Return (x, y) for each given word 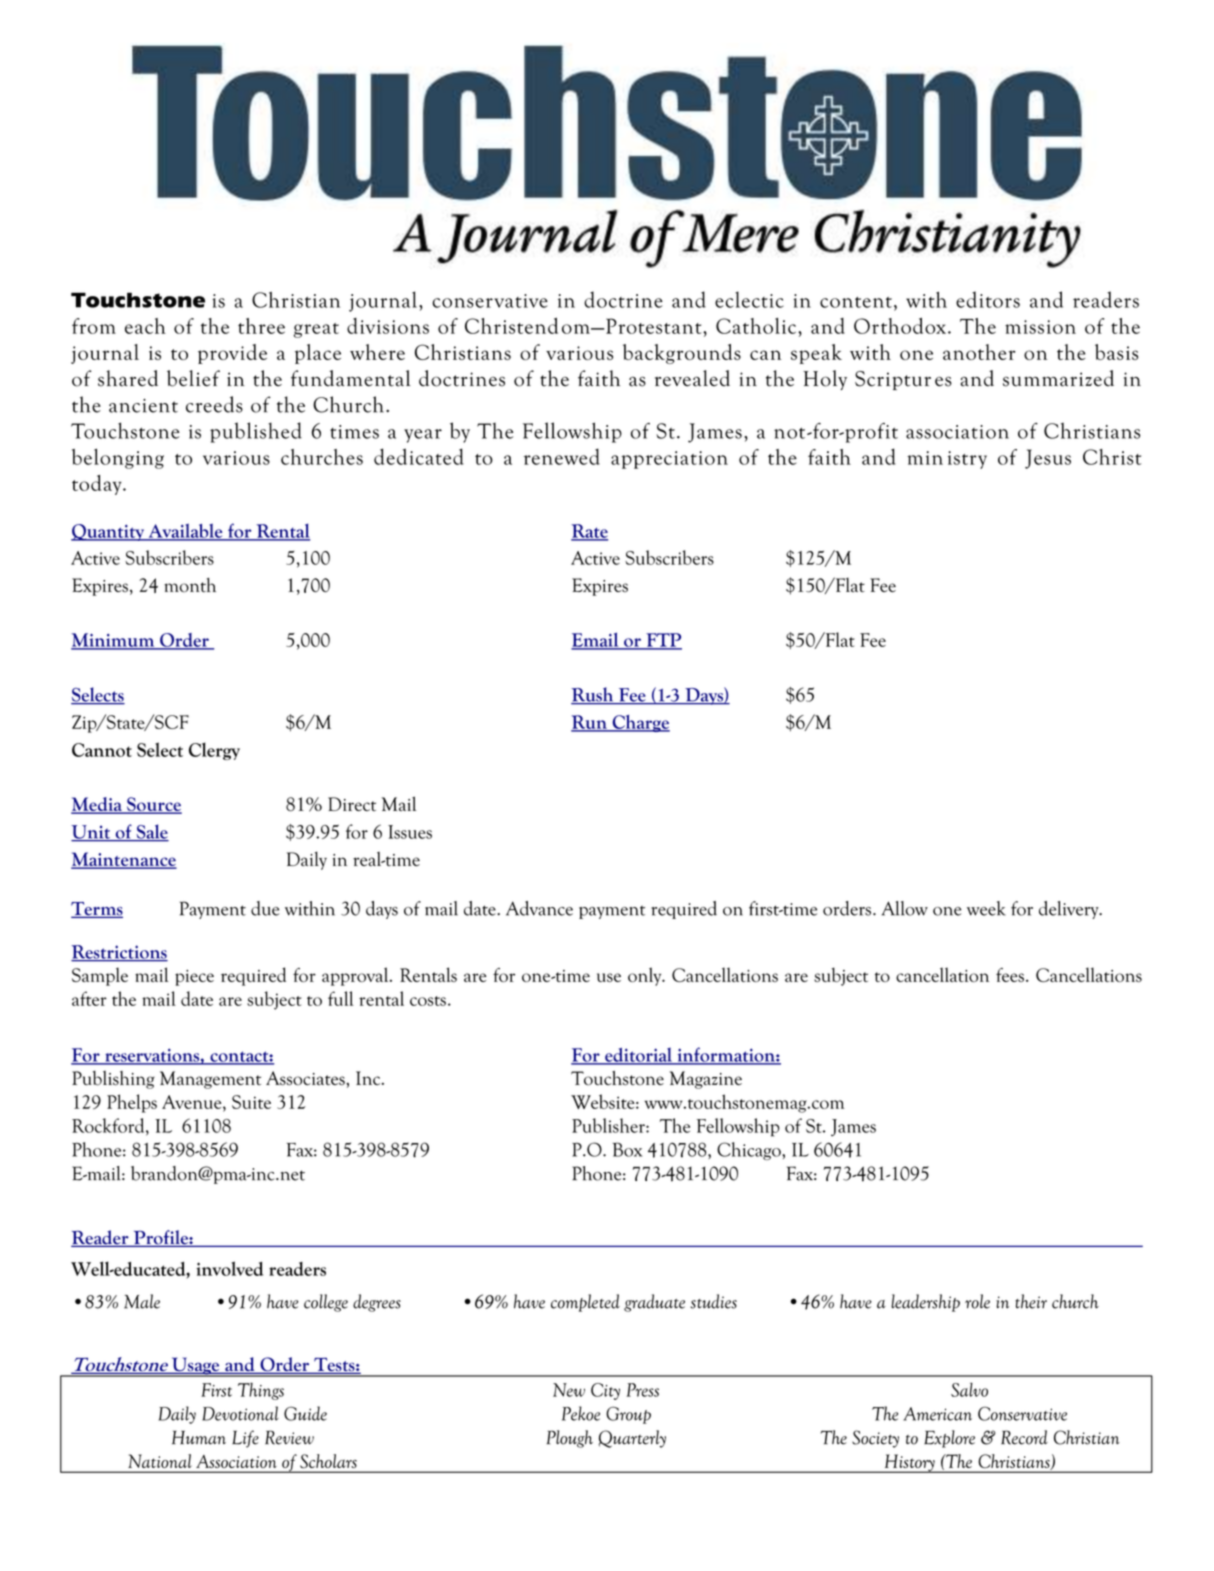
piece (194, 978)
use (609, 977)
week (986, 908)
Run (590, 723)
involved (229, 1268)
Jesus (1048, 459)
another (979, 352)
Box (627, 1149)
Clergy (214, 751)
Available (185, 531)
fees (1010, 975)
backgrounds (682, 354)
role (977, 1301)
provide (232, 354)
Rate (589, 532)
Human (199, 1437)
